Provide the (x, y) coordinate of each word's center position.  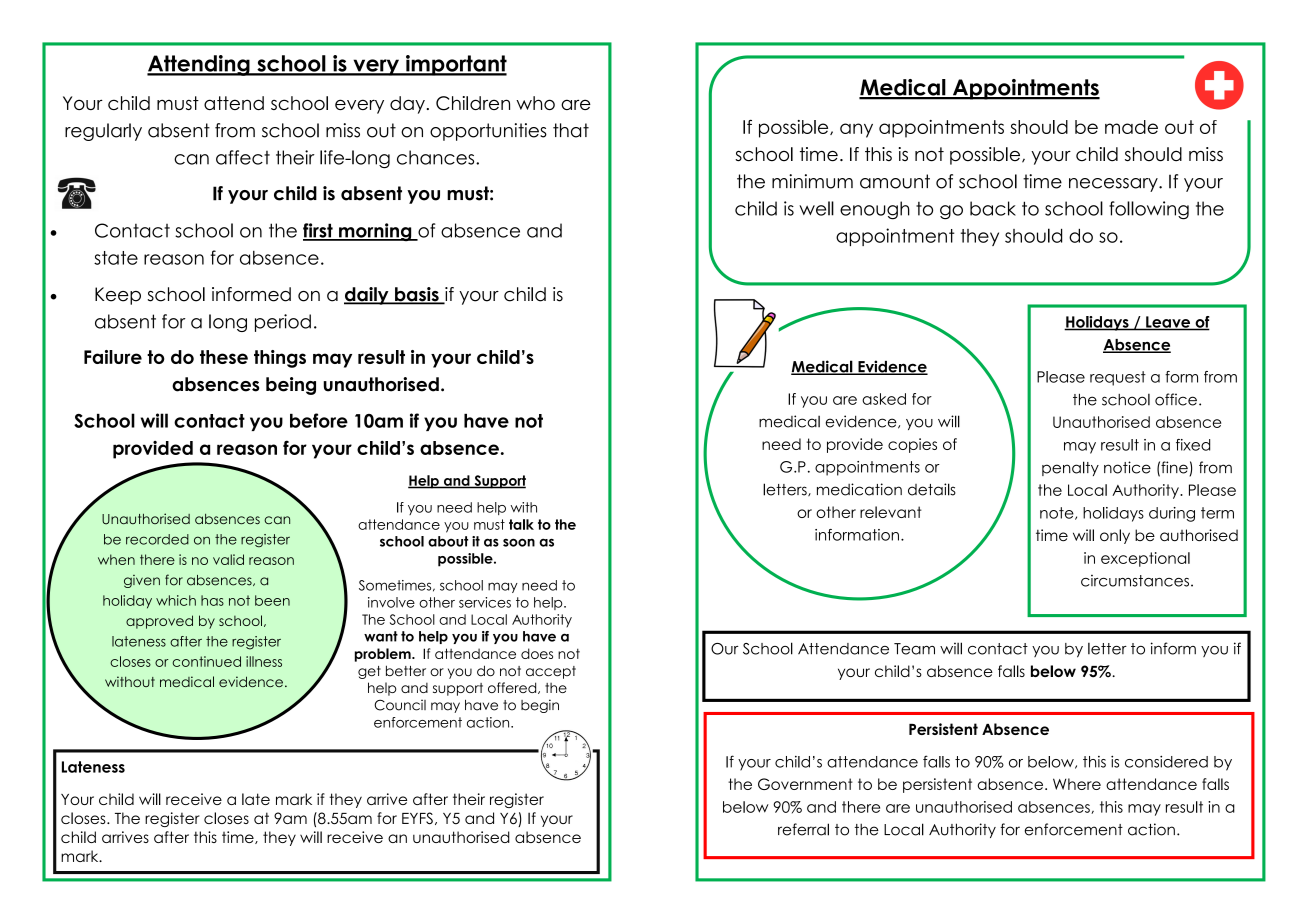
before (319, 420)
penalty (1070, 468)
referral (803, 829)
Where (1077, 784)
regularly (103, 132)
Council (400, 705)
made (1131, 127)
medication (859, 489)
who (535, 103)
